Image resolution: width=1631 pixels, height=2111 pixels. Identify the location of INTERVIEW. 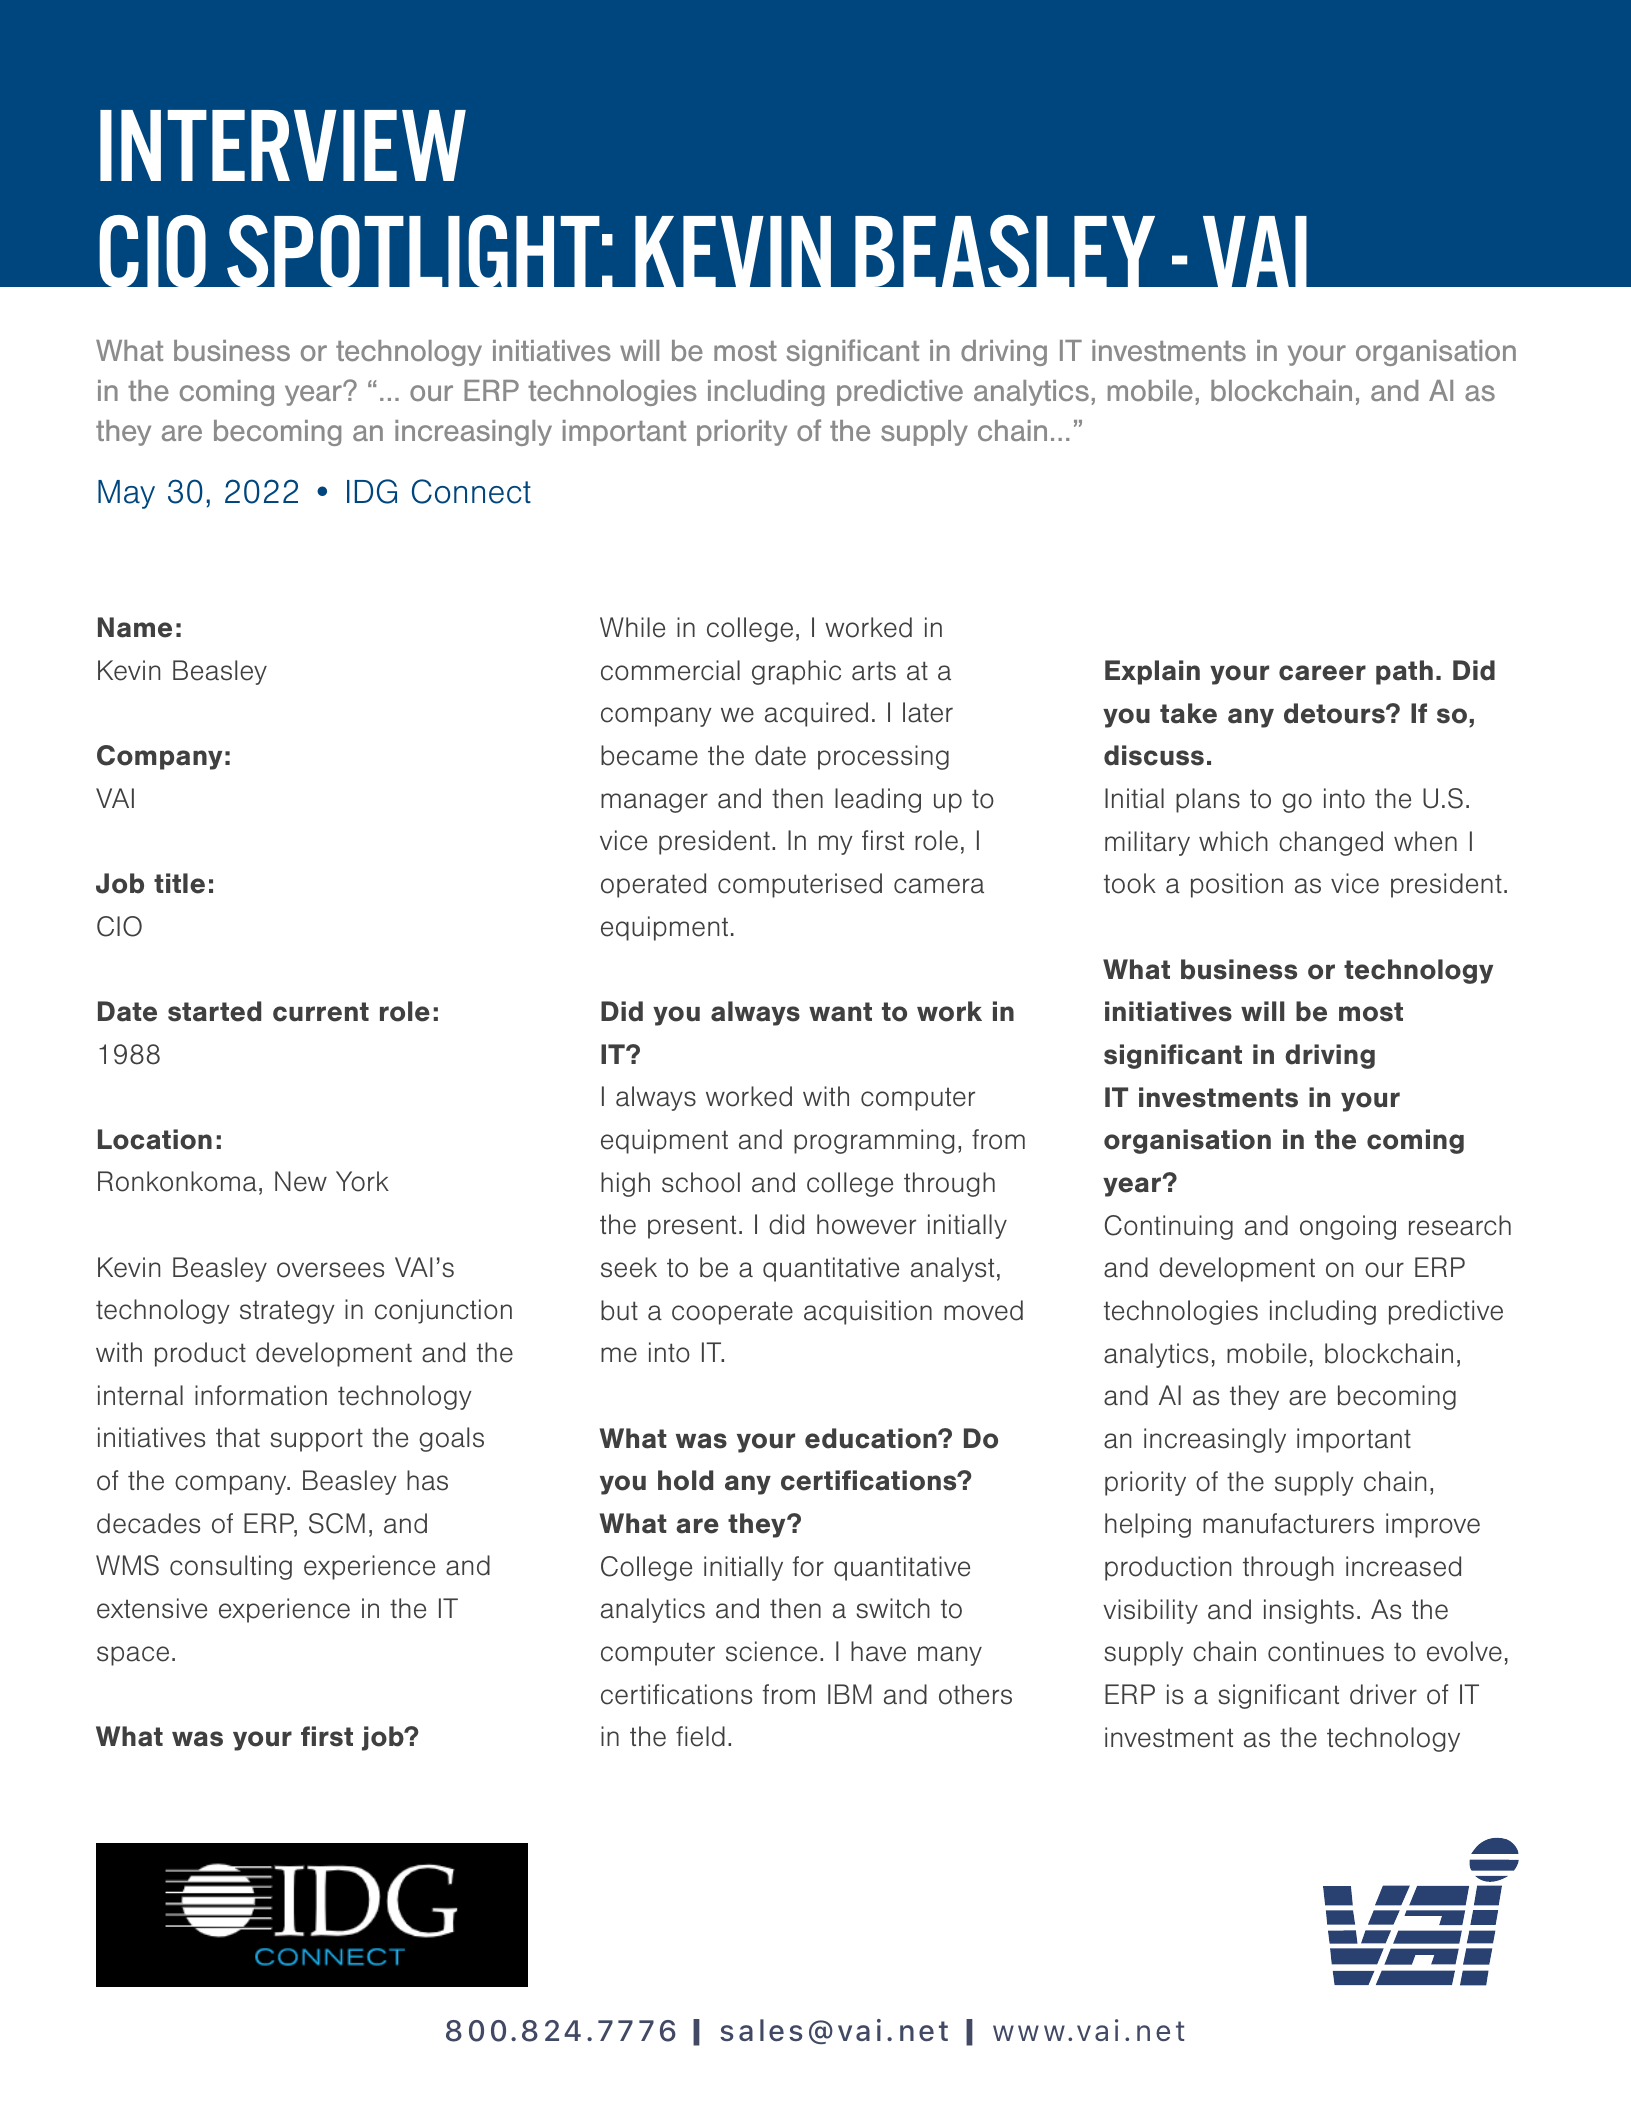
(283, 145).
